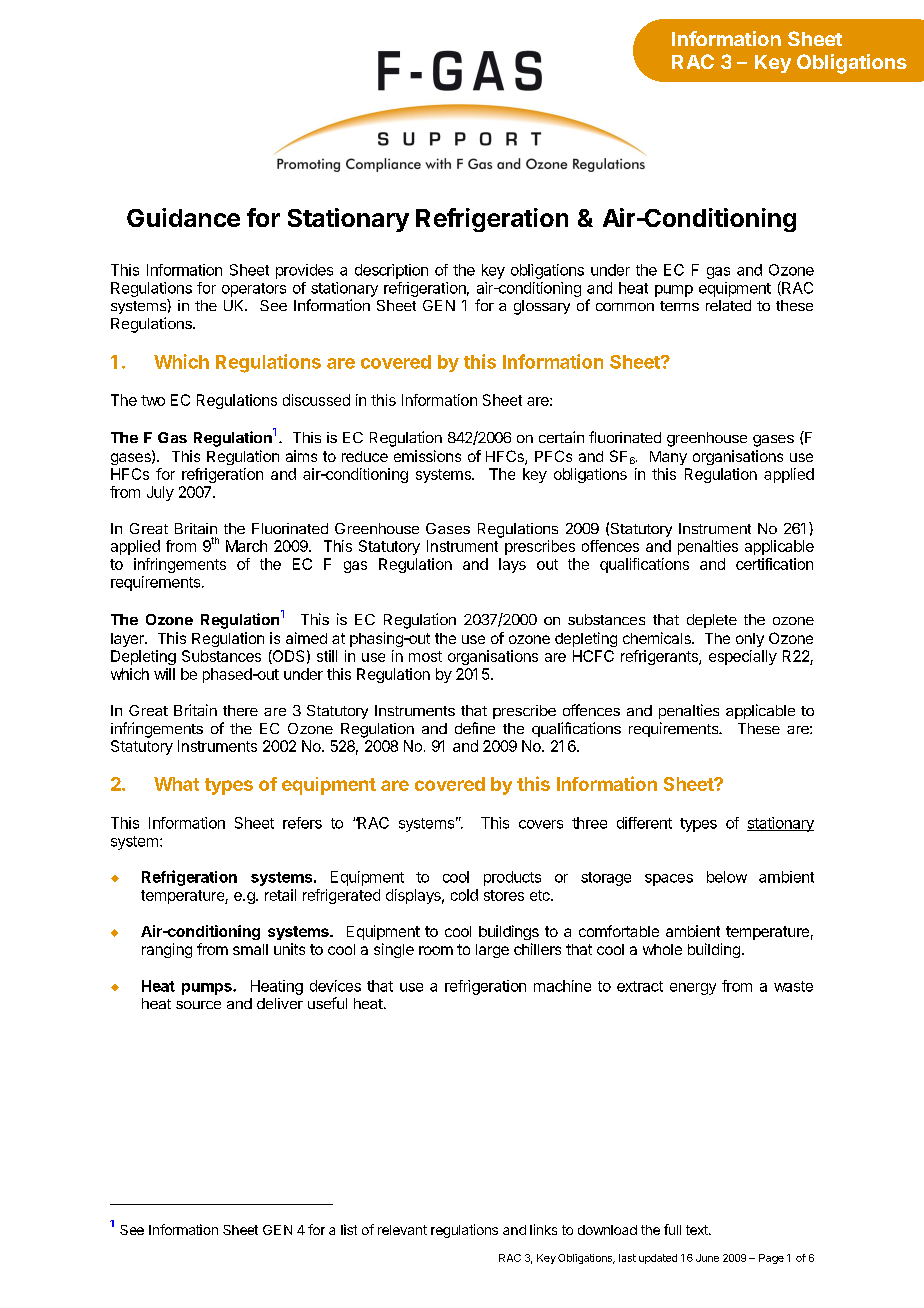 The height and width of the image is (1308, 924). I want to click on below, so click(727, 877).
